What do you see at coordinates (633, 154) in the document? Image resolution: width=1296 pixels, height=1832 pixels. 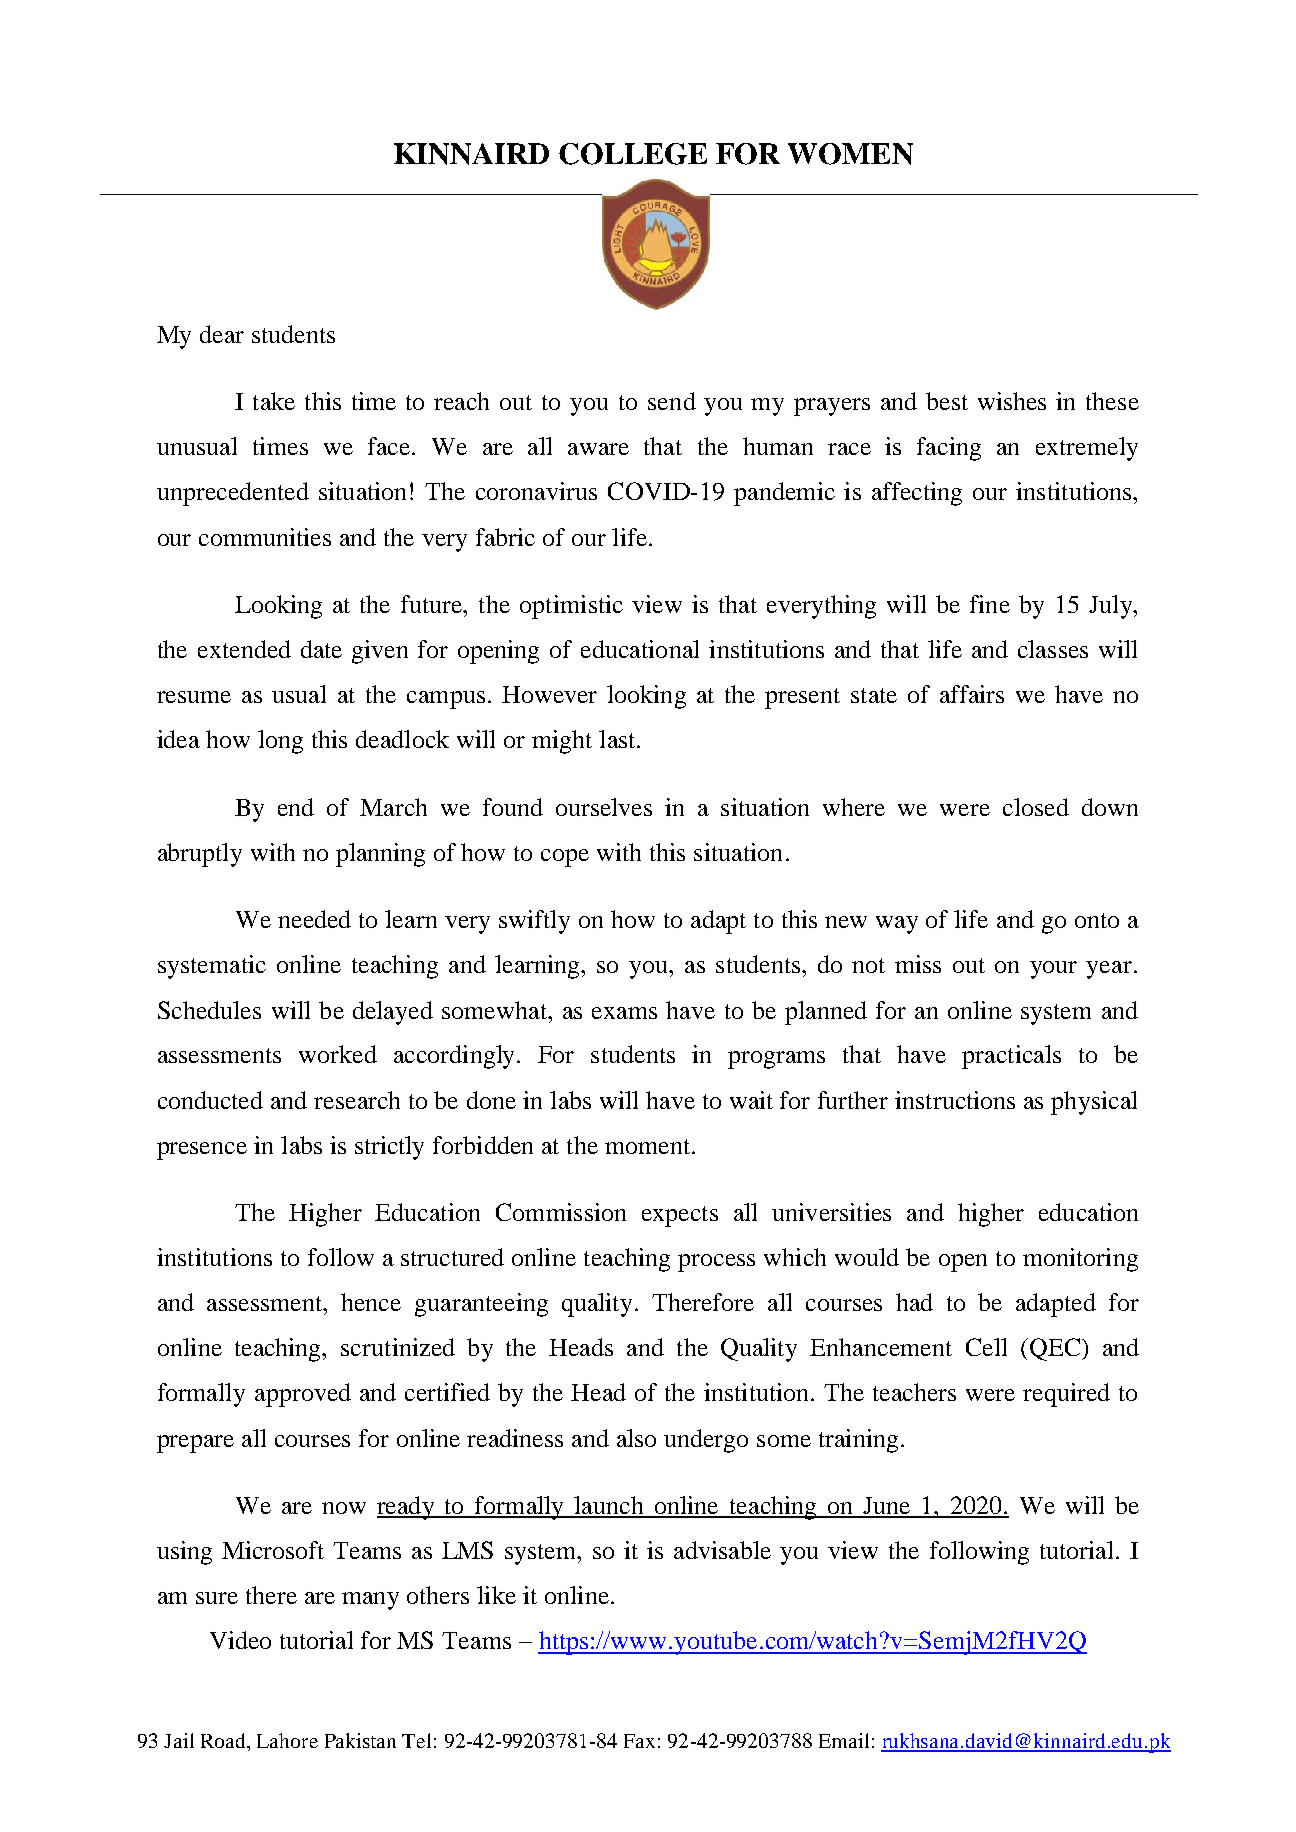 I see `COLLEGE` at bounding box center [633, 154].
